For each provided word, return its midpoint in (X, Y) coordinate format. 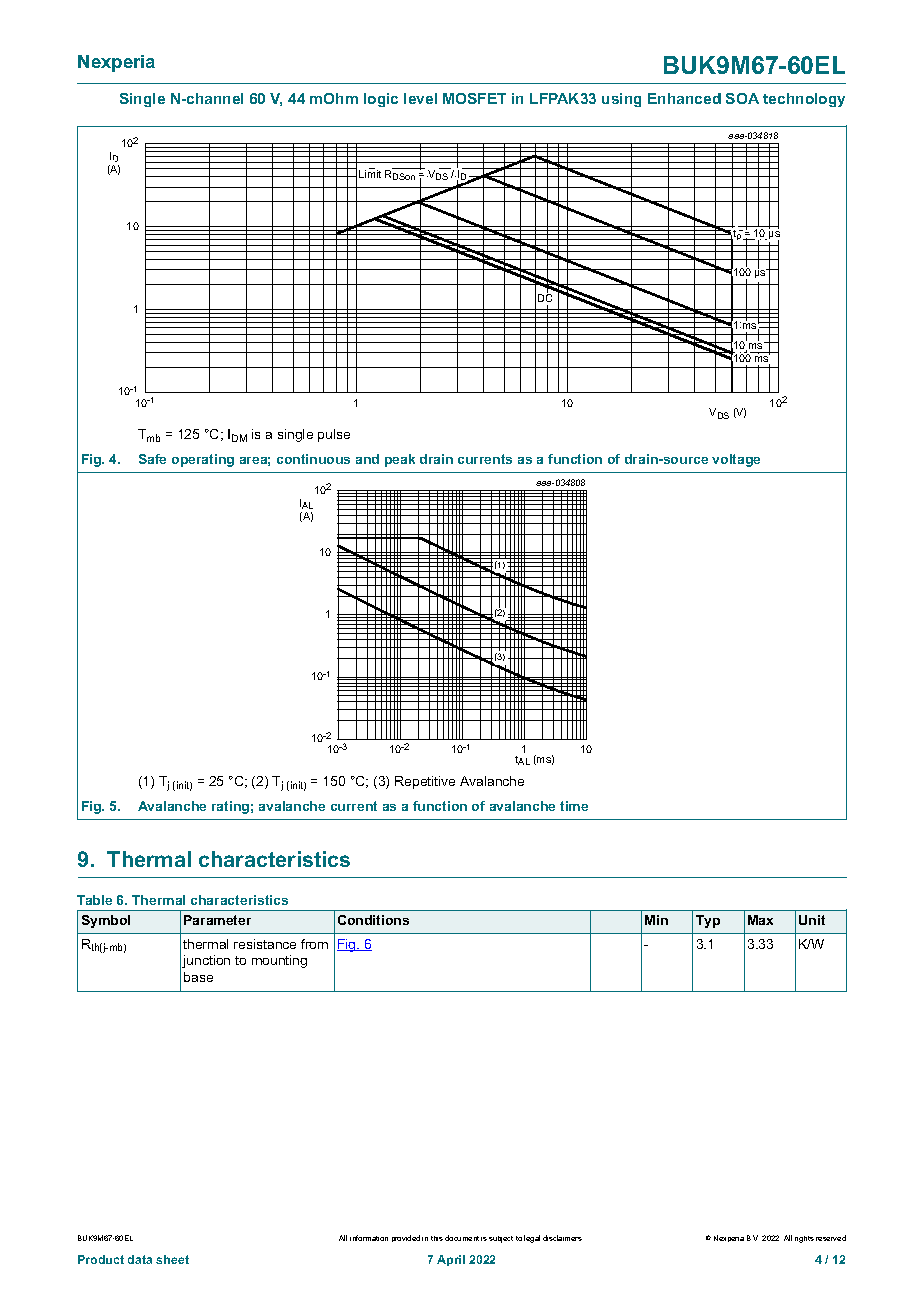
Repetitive (425, 782)
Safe (152, 459)
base (198, 977)
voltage (736, 460)
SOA (742, 98)
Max (760, 920)
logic (381, 100)
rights (804, 1239)
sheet (172, 1259)
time (574, 806)
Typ (708, 921)
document (462, 1238)
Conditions (373, 920)
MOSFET (474, 98)
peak (400, 460)
